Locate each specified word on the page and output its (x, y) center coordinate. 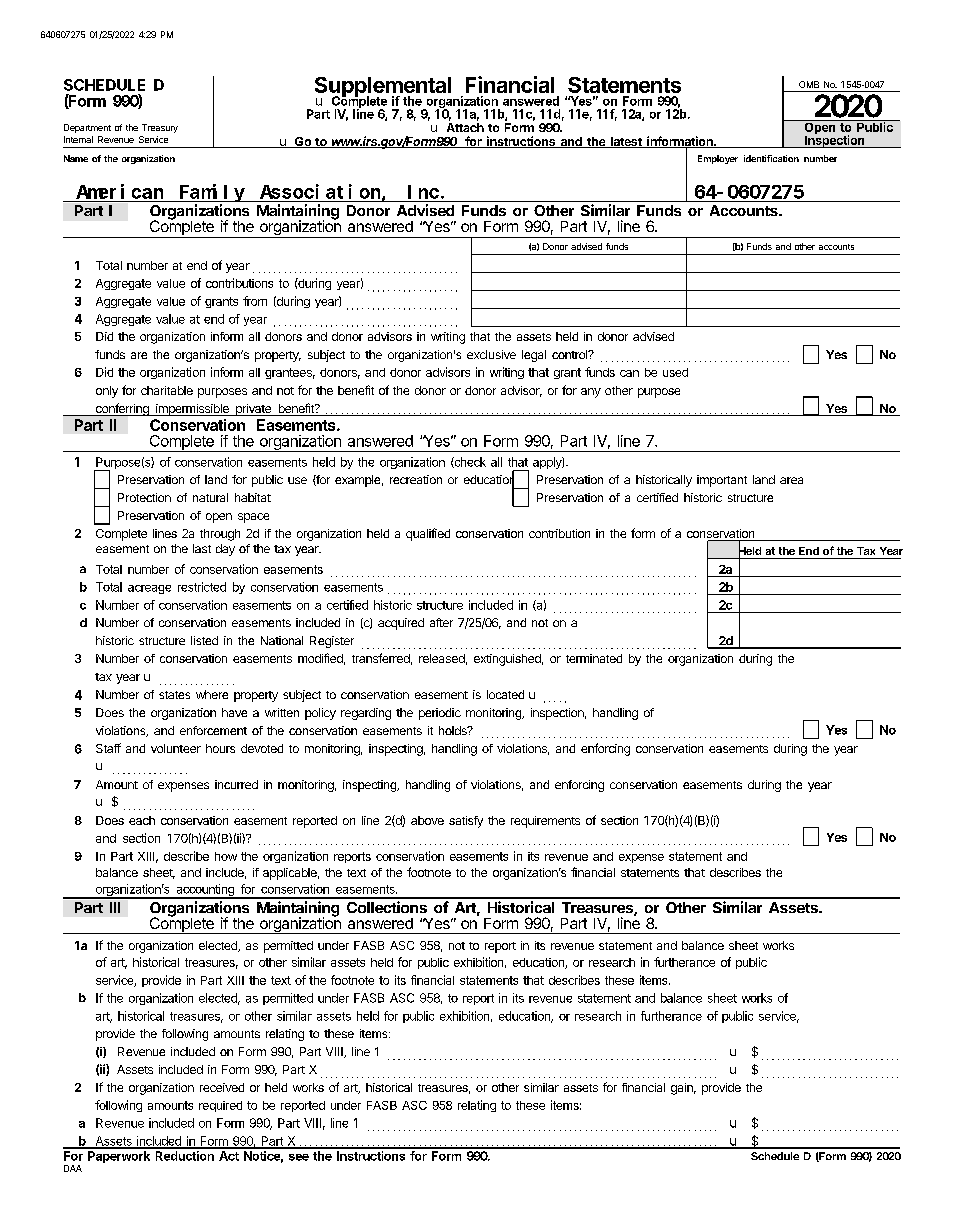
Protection (144, 497)
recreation (416, 479)
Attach (465, 127)
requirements (545, 822)
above (427, 820)
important (722, 481)
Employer (718, 159)
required (220, 1106)
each (142, 820)
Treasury (160, 128)
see (299, 1157)
